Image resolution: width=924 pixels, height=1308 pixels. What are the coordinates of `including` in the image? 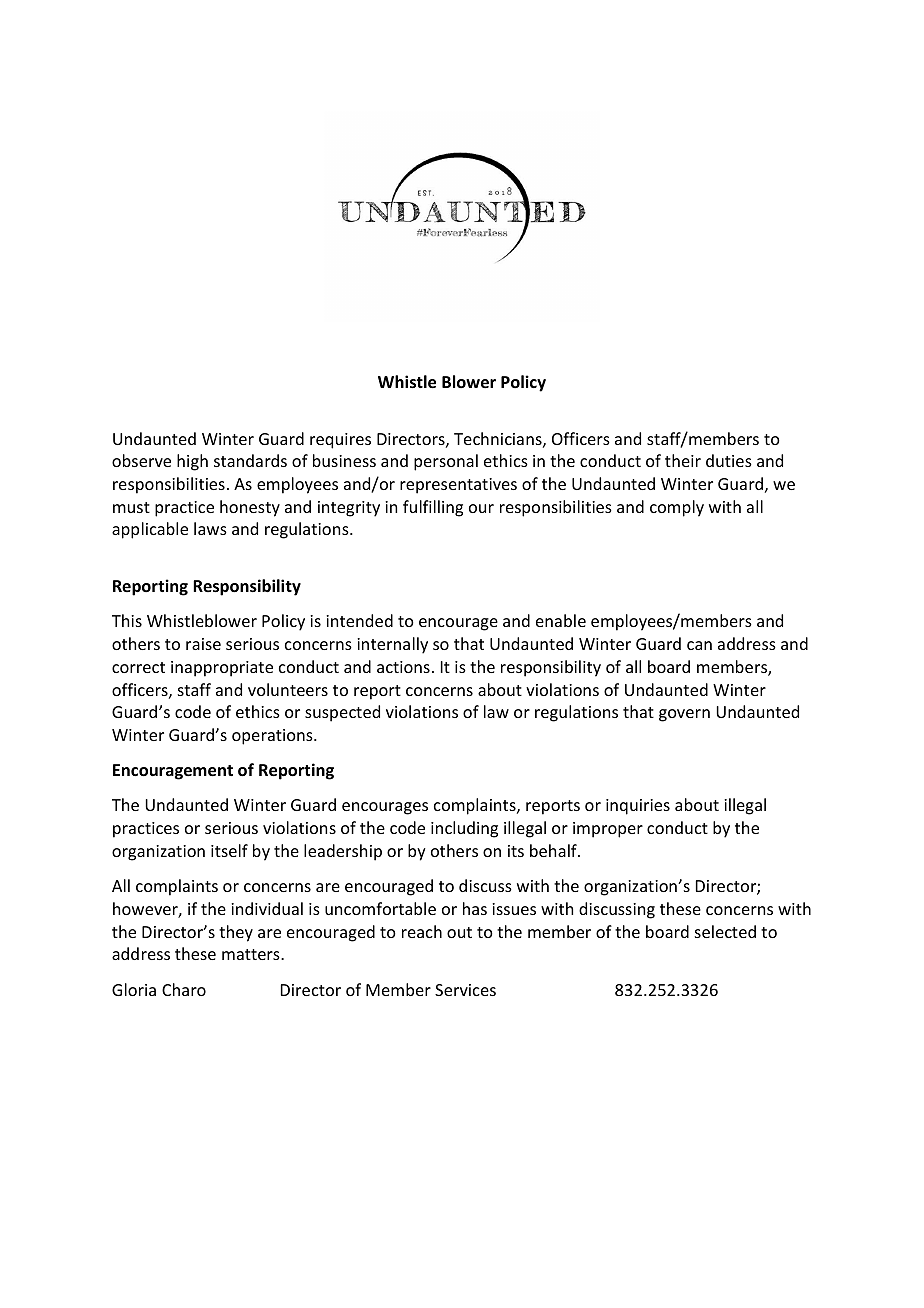 It's located at (464, 829).
